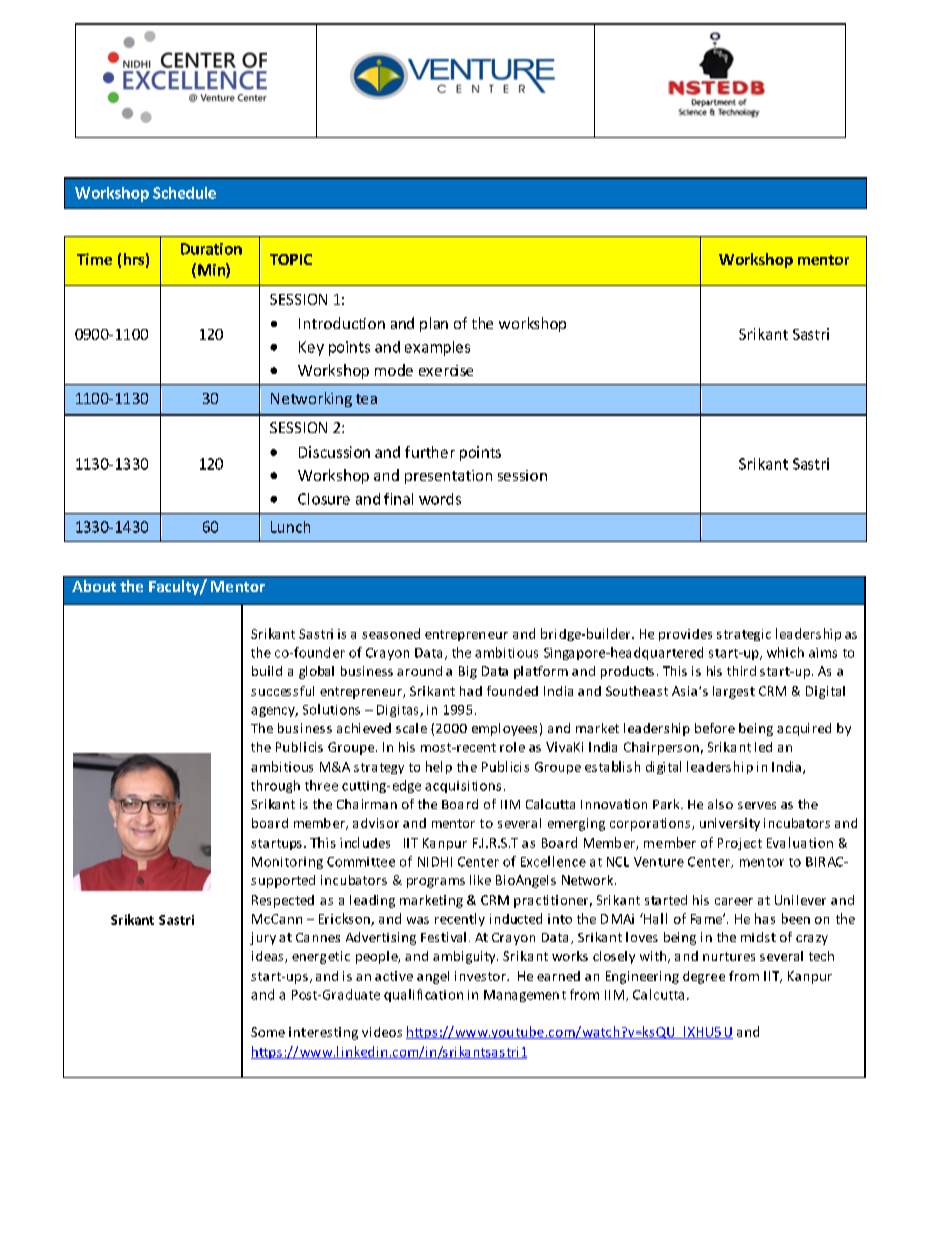  Describe the element at coordinates (291, 259) in the screenshot. I see `TOPIC` at that location.
